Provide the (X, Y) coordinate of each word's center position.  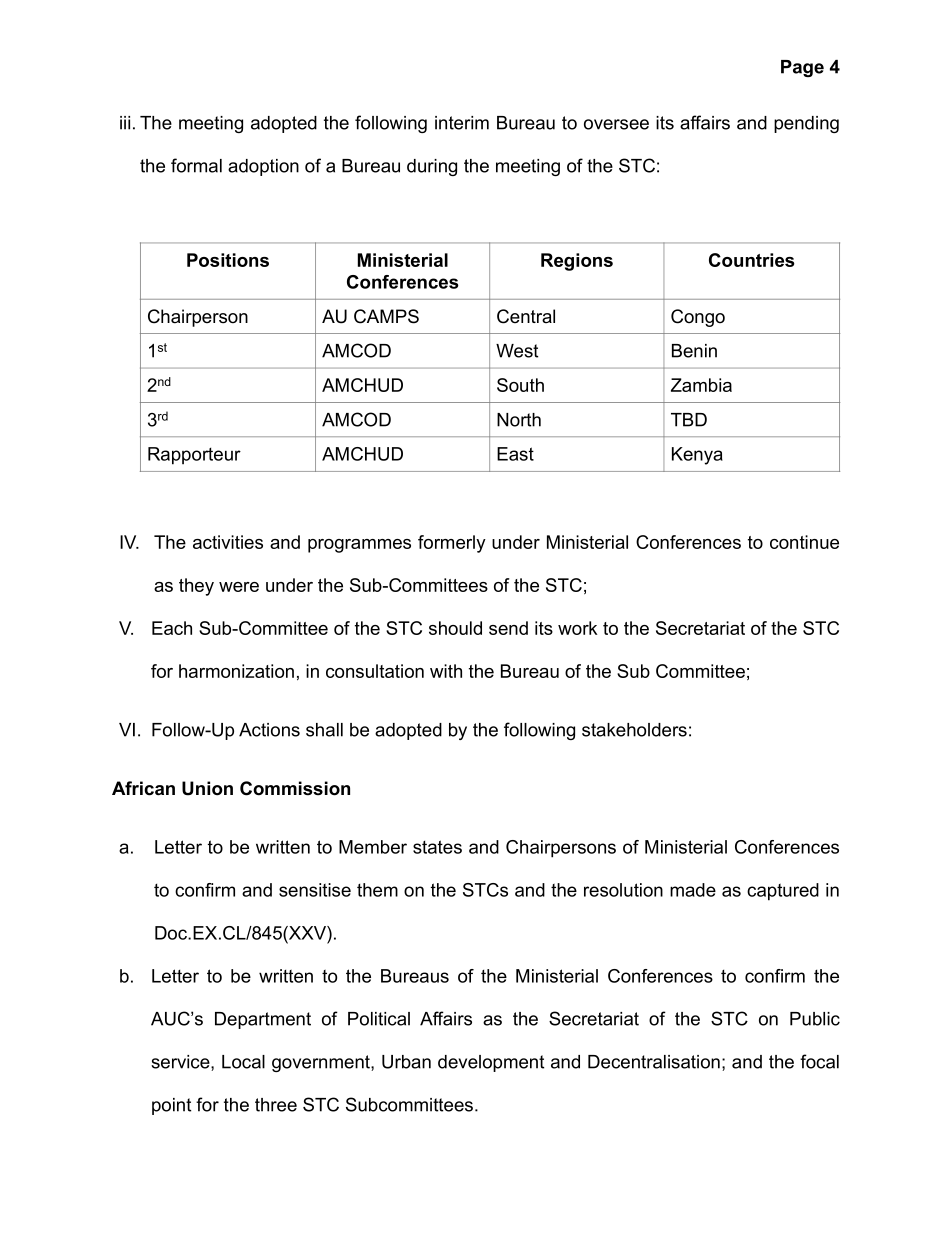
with (446, 671)
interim (462, 123)
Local (243, 1062)
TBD (689, 420)
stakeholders (634, 730)
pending (806, 124)
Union (207, 788)
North (519, 420)
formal (196, 165)
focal (819, 1061)
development (491, 1063)
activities (228, 542)
